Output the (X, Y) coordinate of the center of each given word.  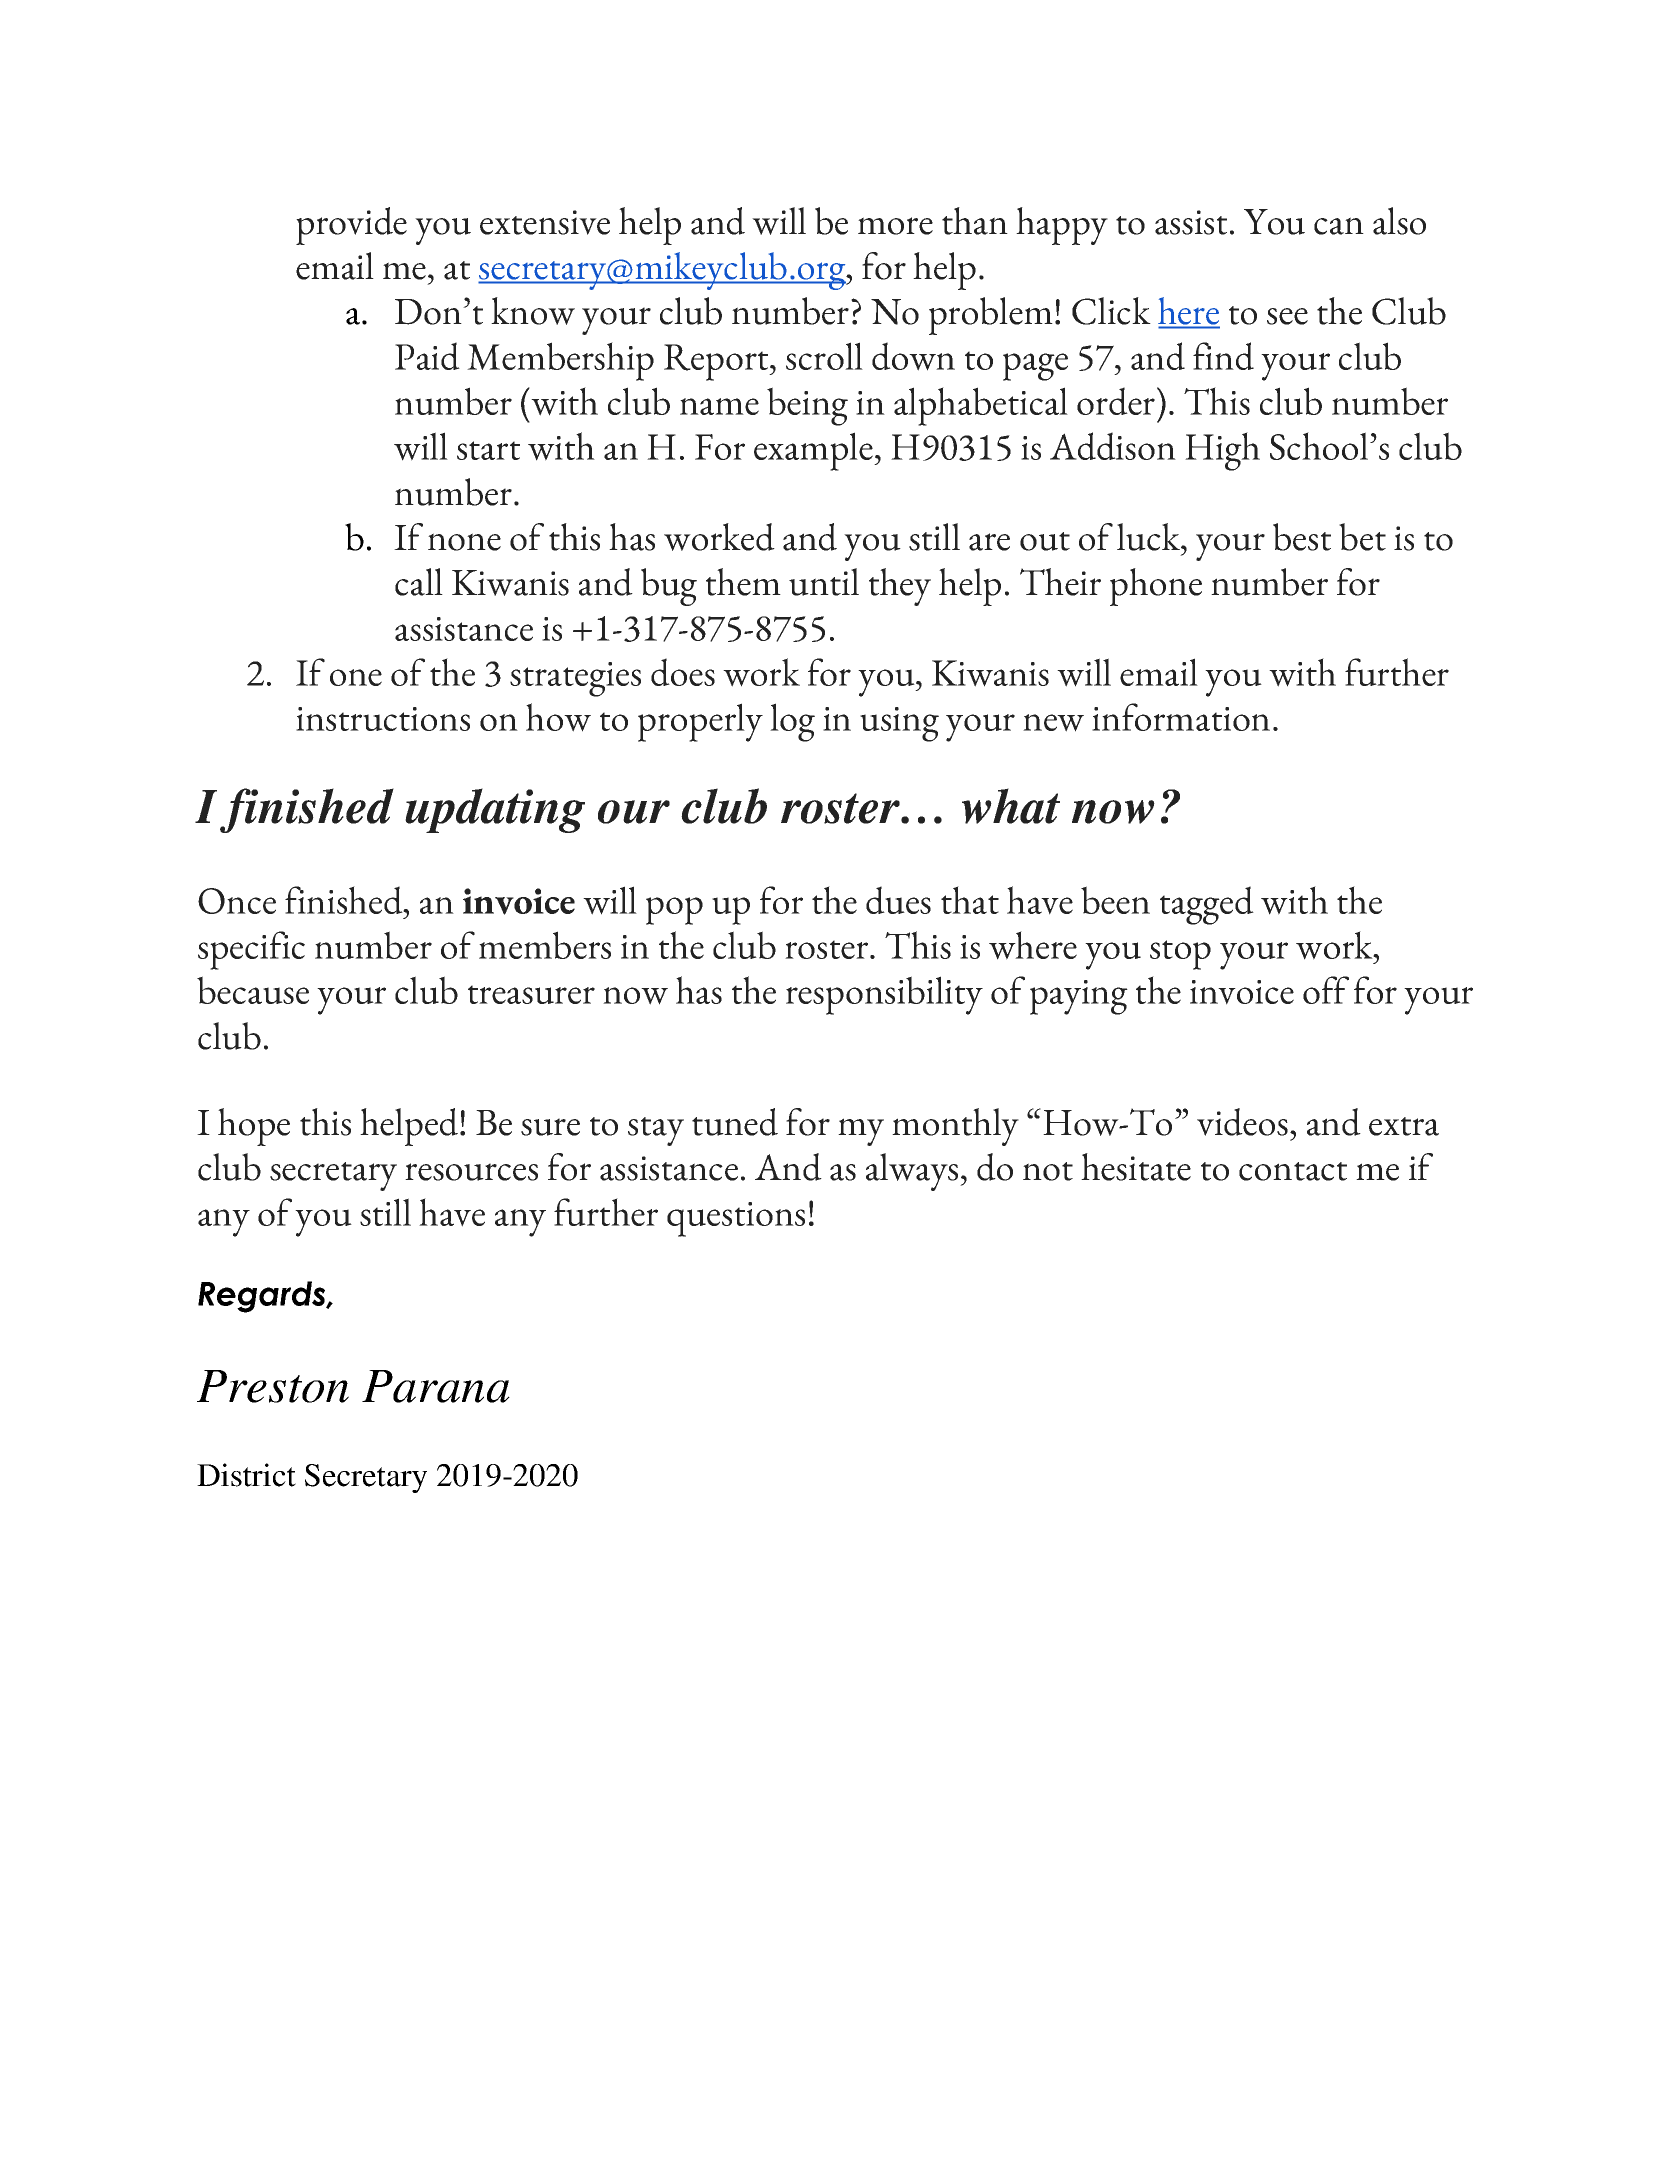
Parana (436, 1386)
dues (898, 900)
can (1339, 226)
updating (495, 810)
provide (351, 226)
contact (1293, 1171)
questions (736, 1219)
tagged (1207, 905)
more (895, 226)
